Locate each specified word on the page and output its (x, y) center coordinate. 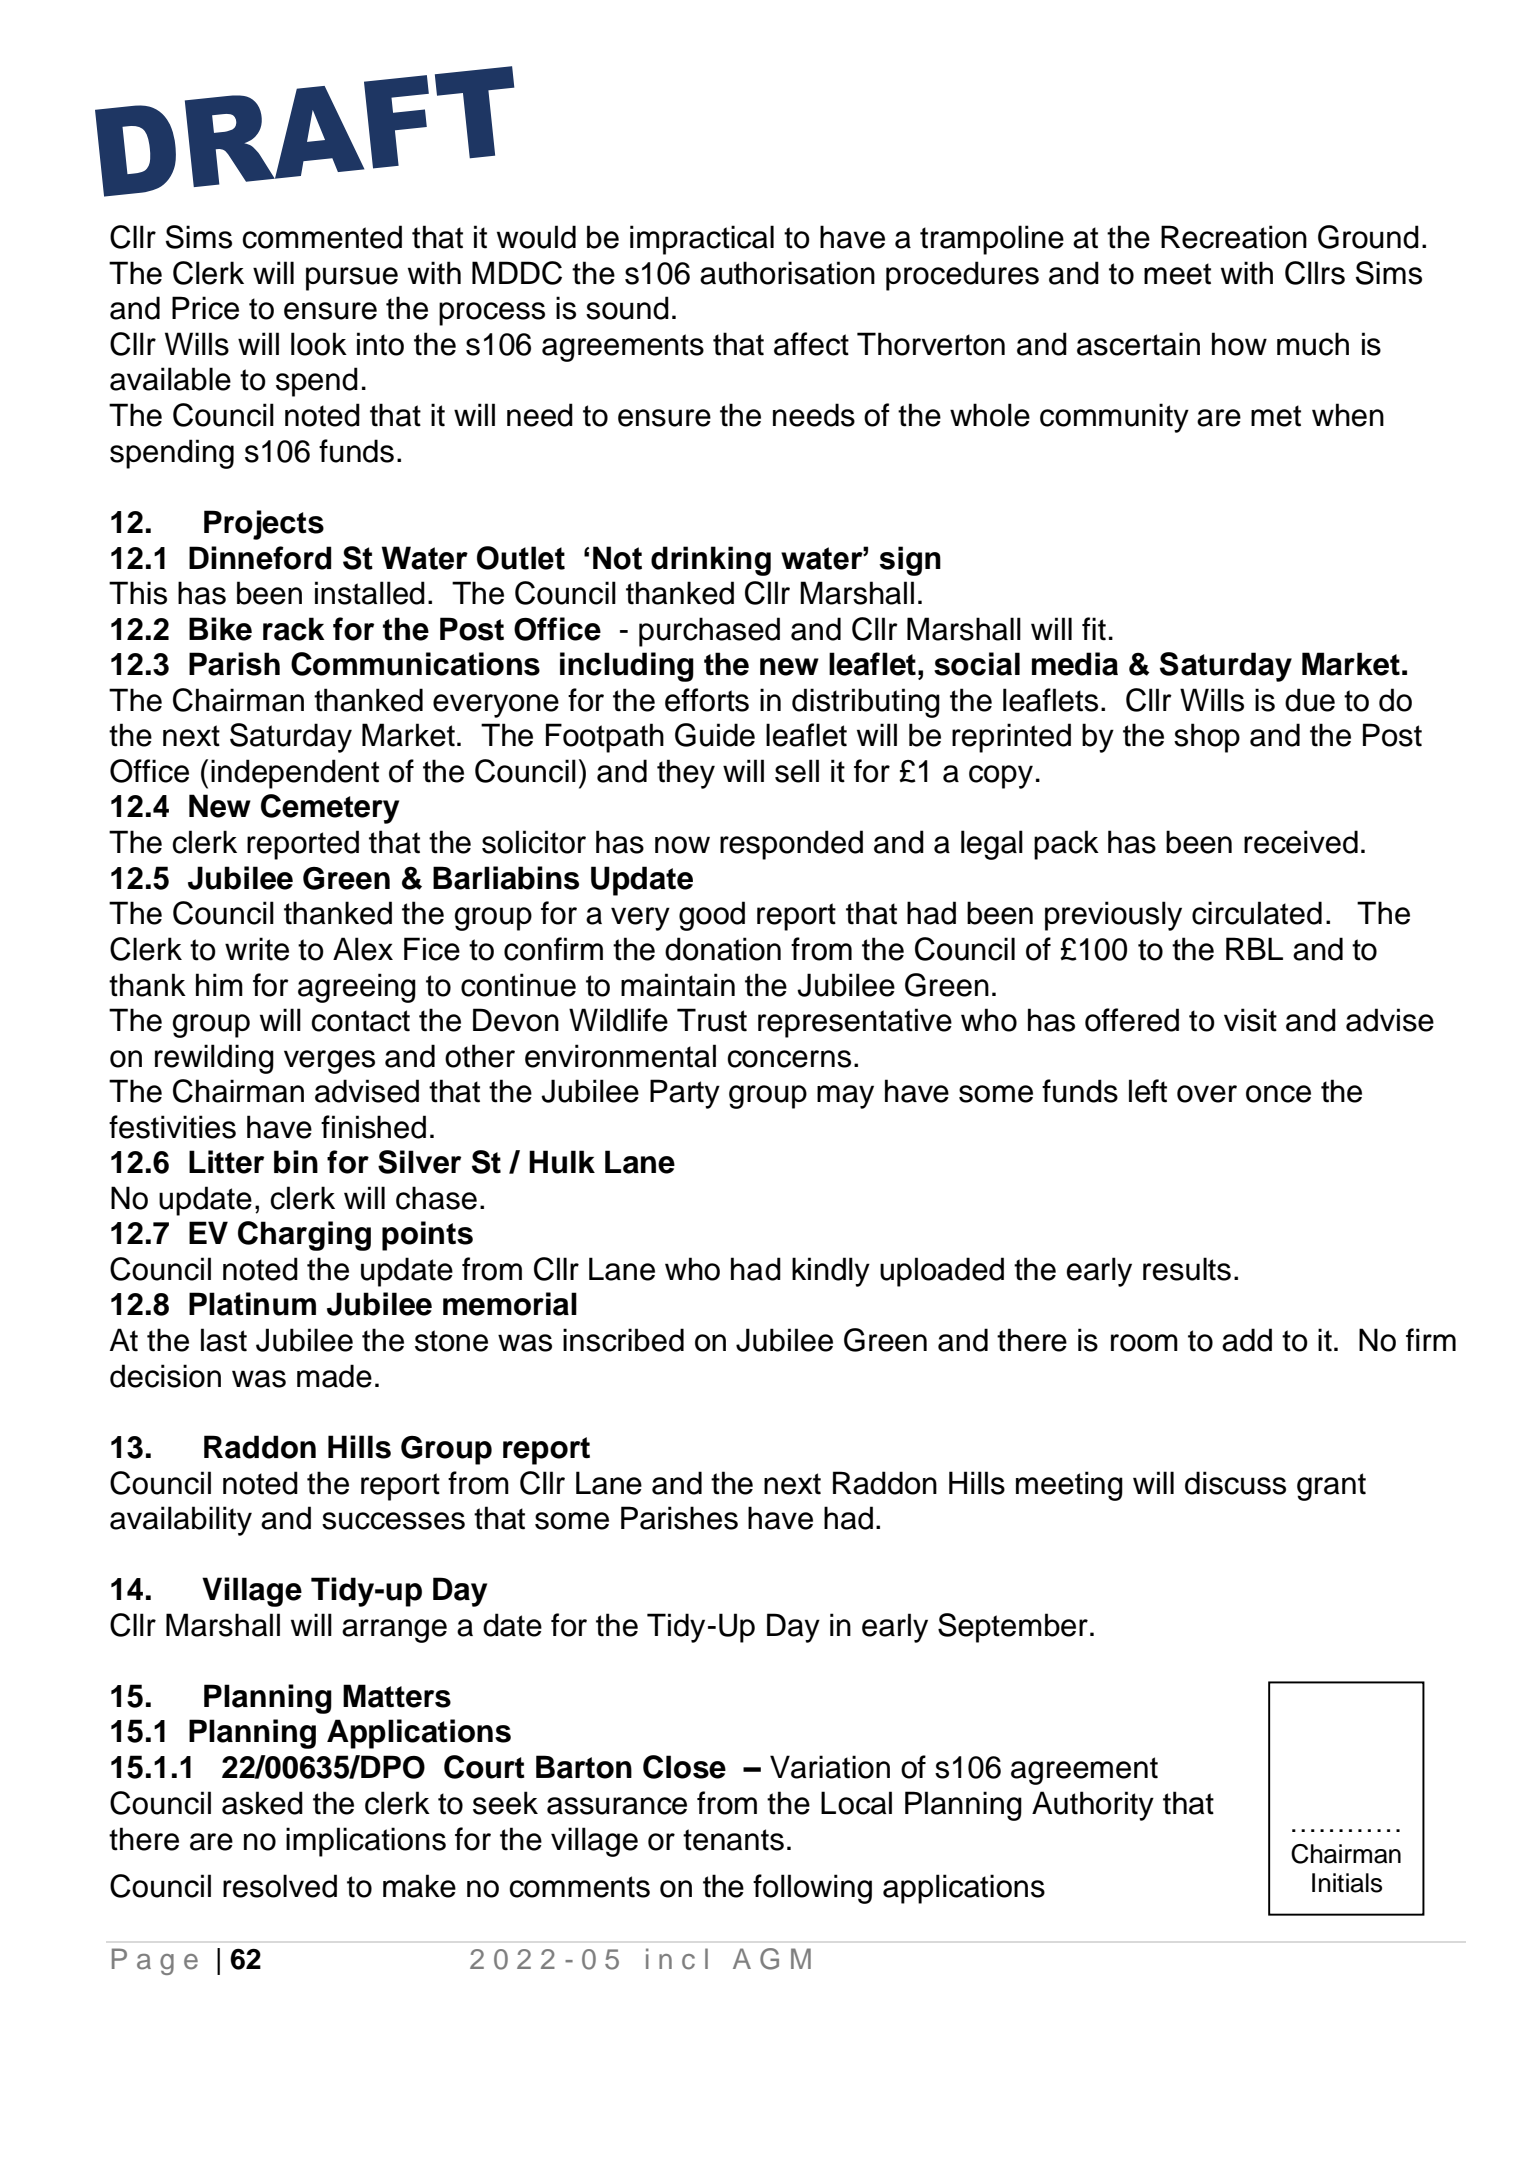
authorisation (787, 273)
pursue (352, 279)
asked (262, 1803)
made (334, 1376)
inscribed (623, 1340)
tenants (733, 1840)
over (1207, 1094)
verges (329, 1062)
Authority (1093, 1806)
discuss (1235, 1483)
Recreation (1234, 237)
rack (294, 629)
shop (1207, 738)
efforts (707, 700)
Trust (712, 1020)
